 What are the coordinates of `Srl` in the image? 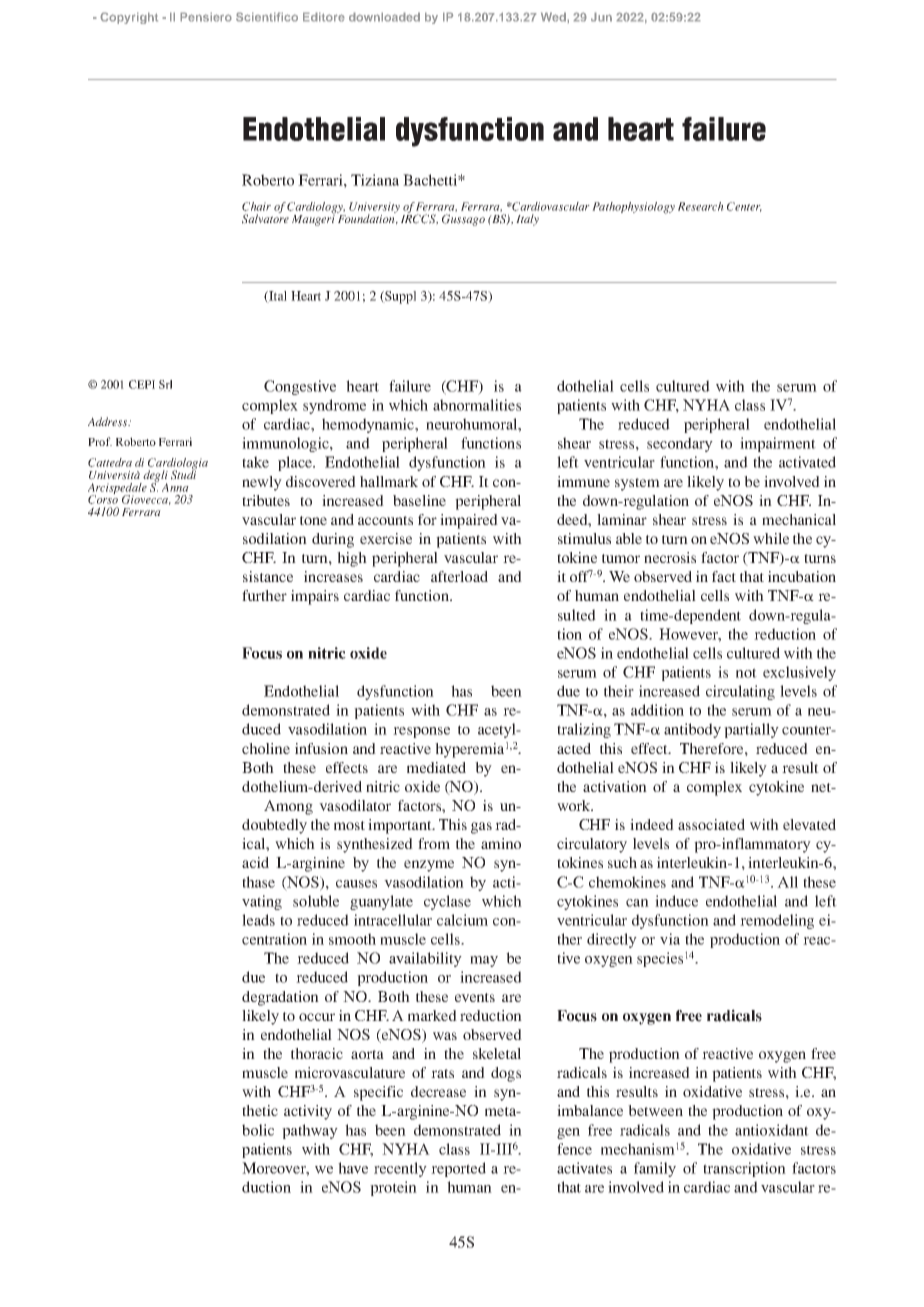 It's located at (165, 384).
